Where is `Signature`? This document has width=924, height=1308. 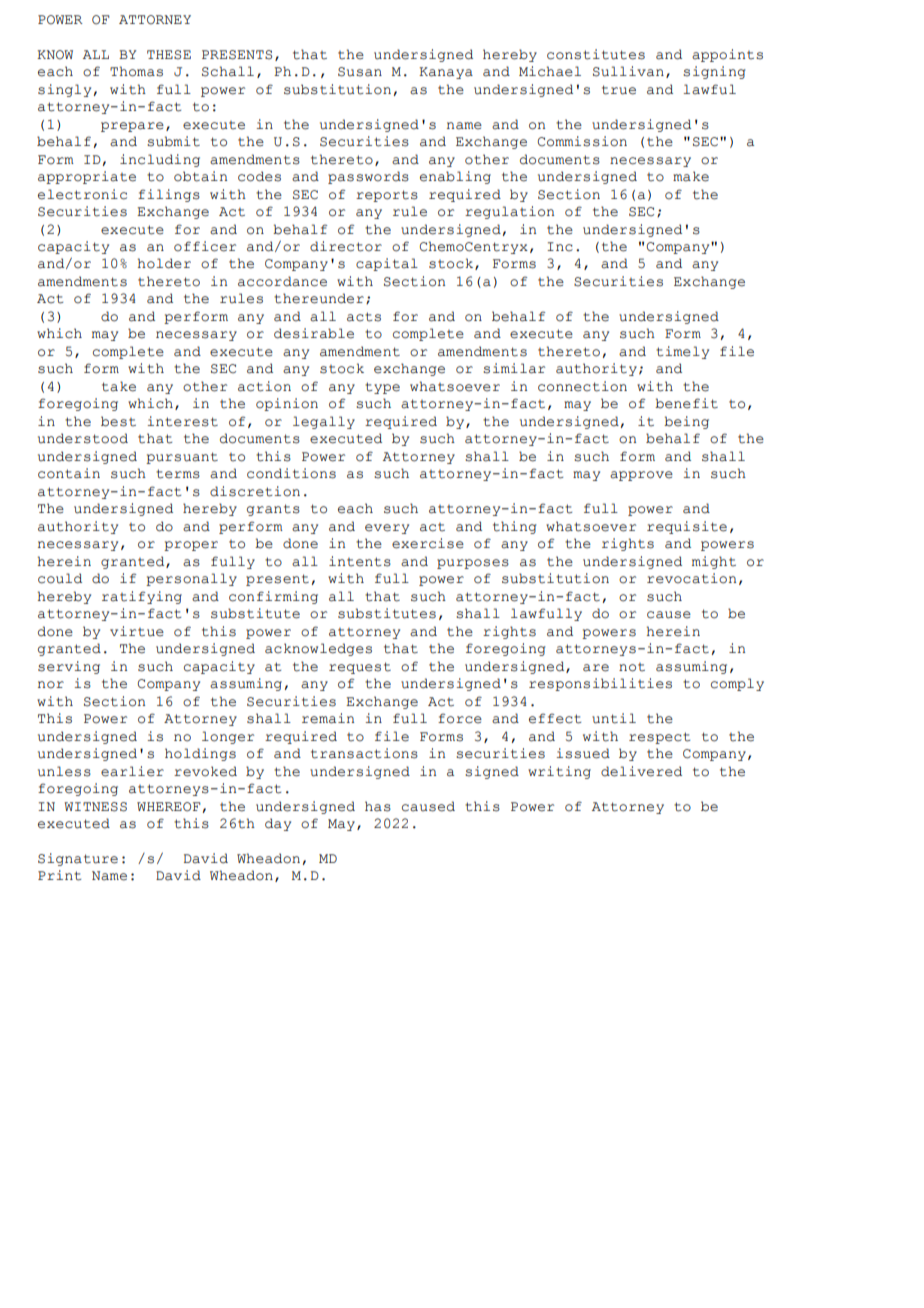
Signature is located at coordinates (78, 859).
